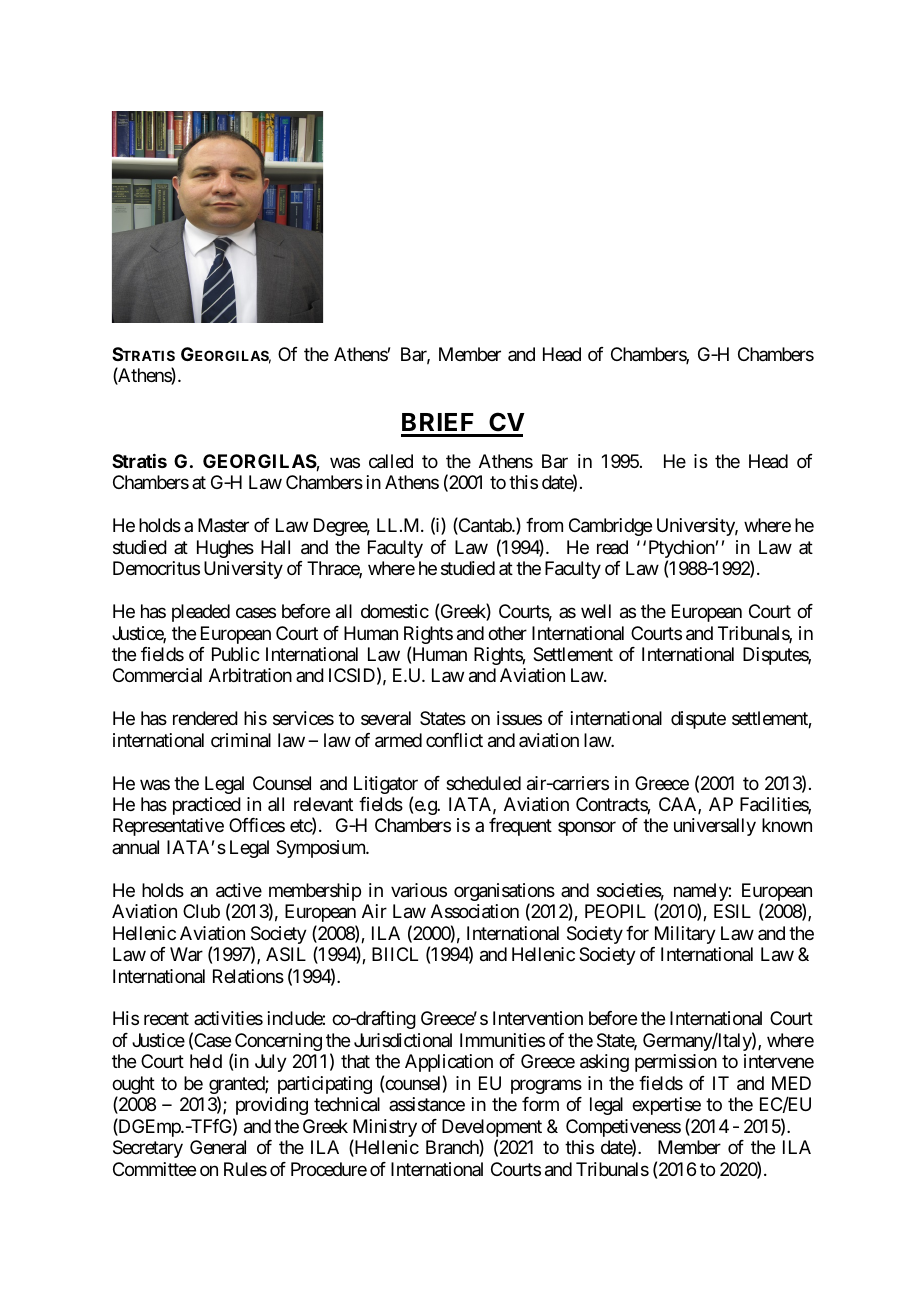  What do you see at coordinates (186, 954) in the document?
I see `War` at bounding box center [186, 954].
